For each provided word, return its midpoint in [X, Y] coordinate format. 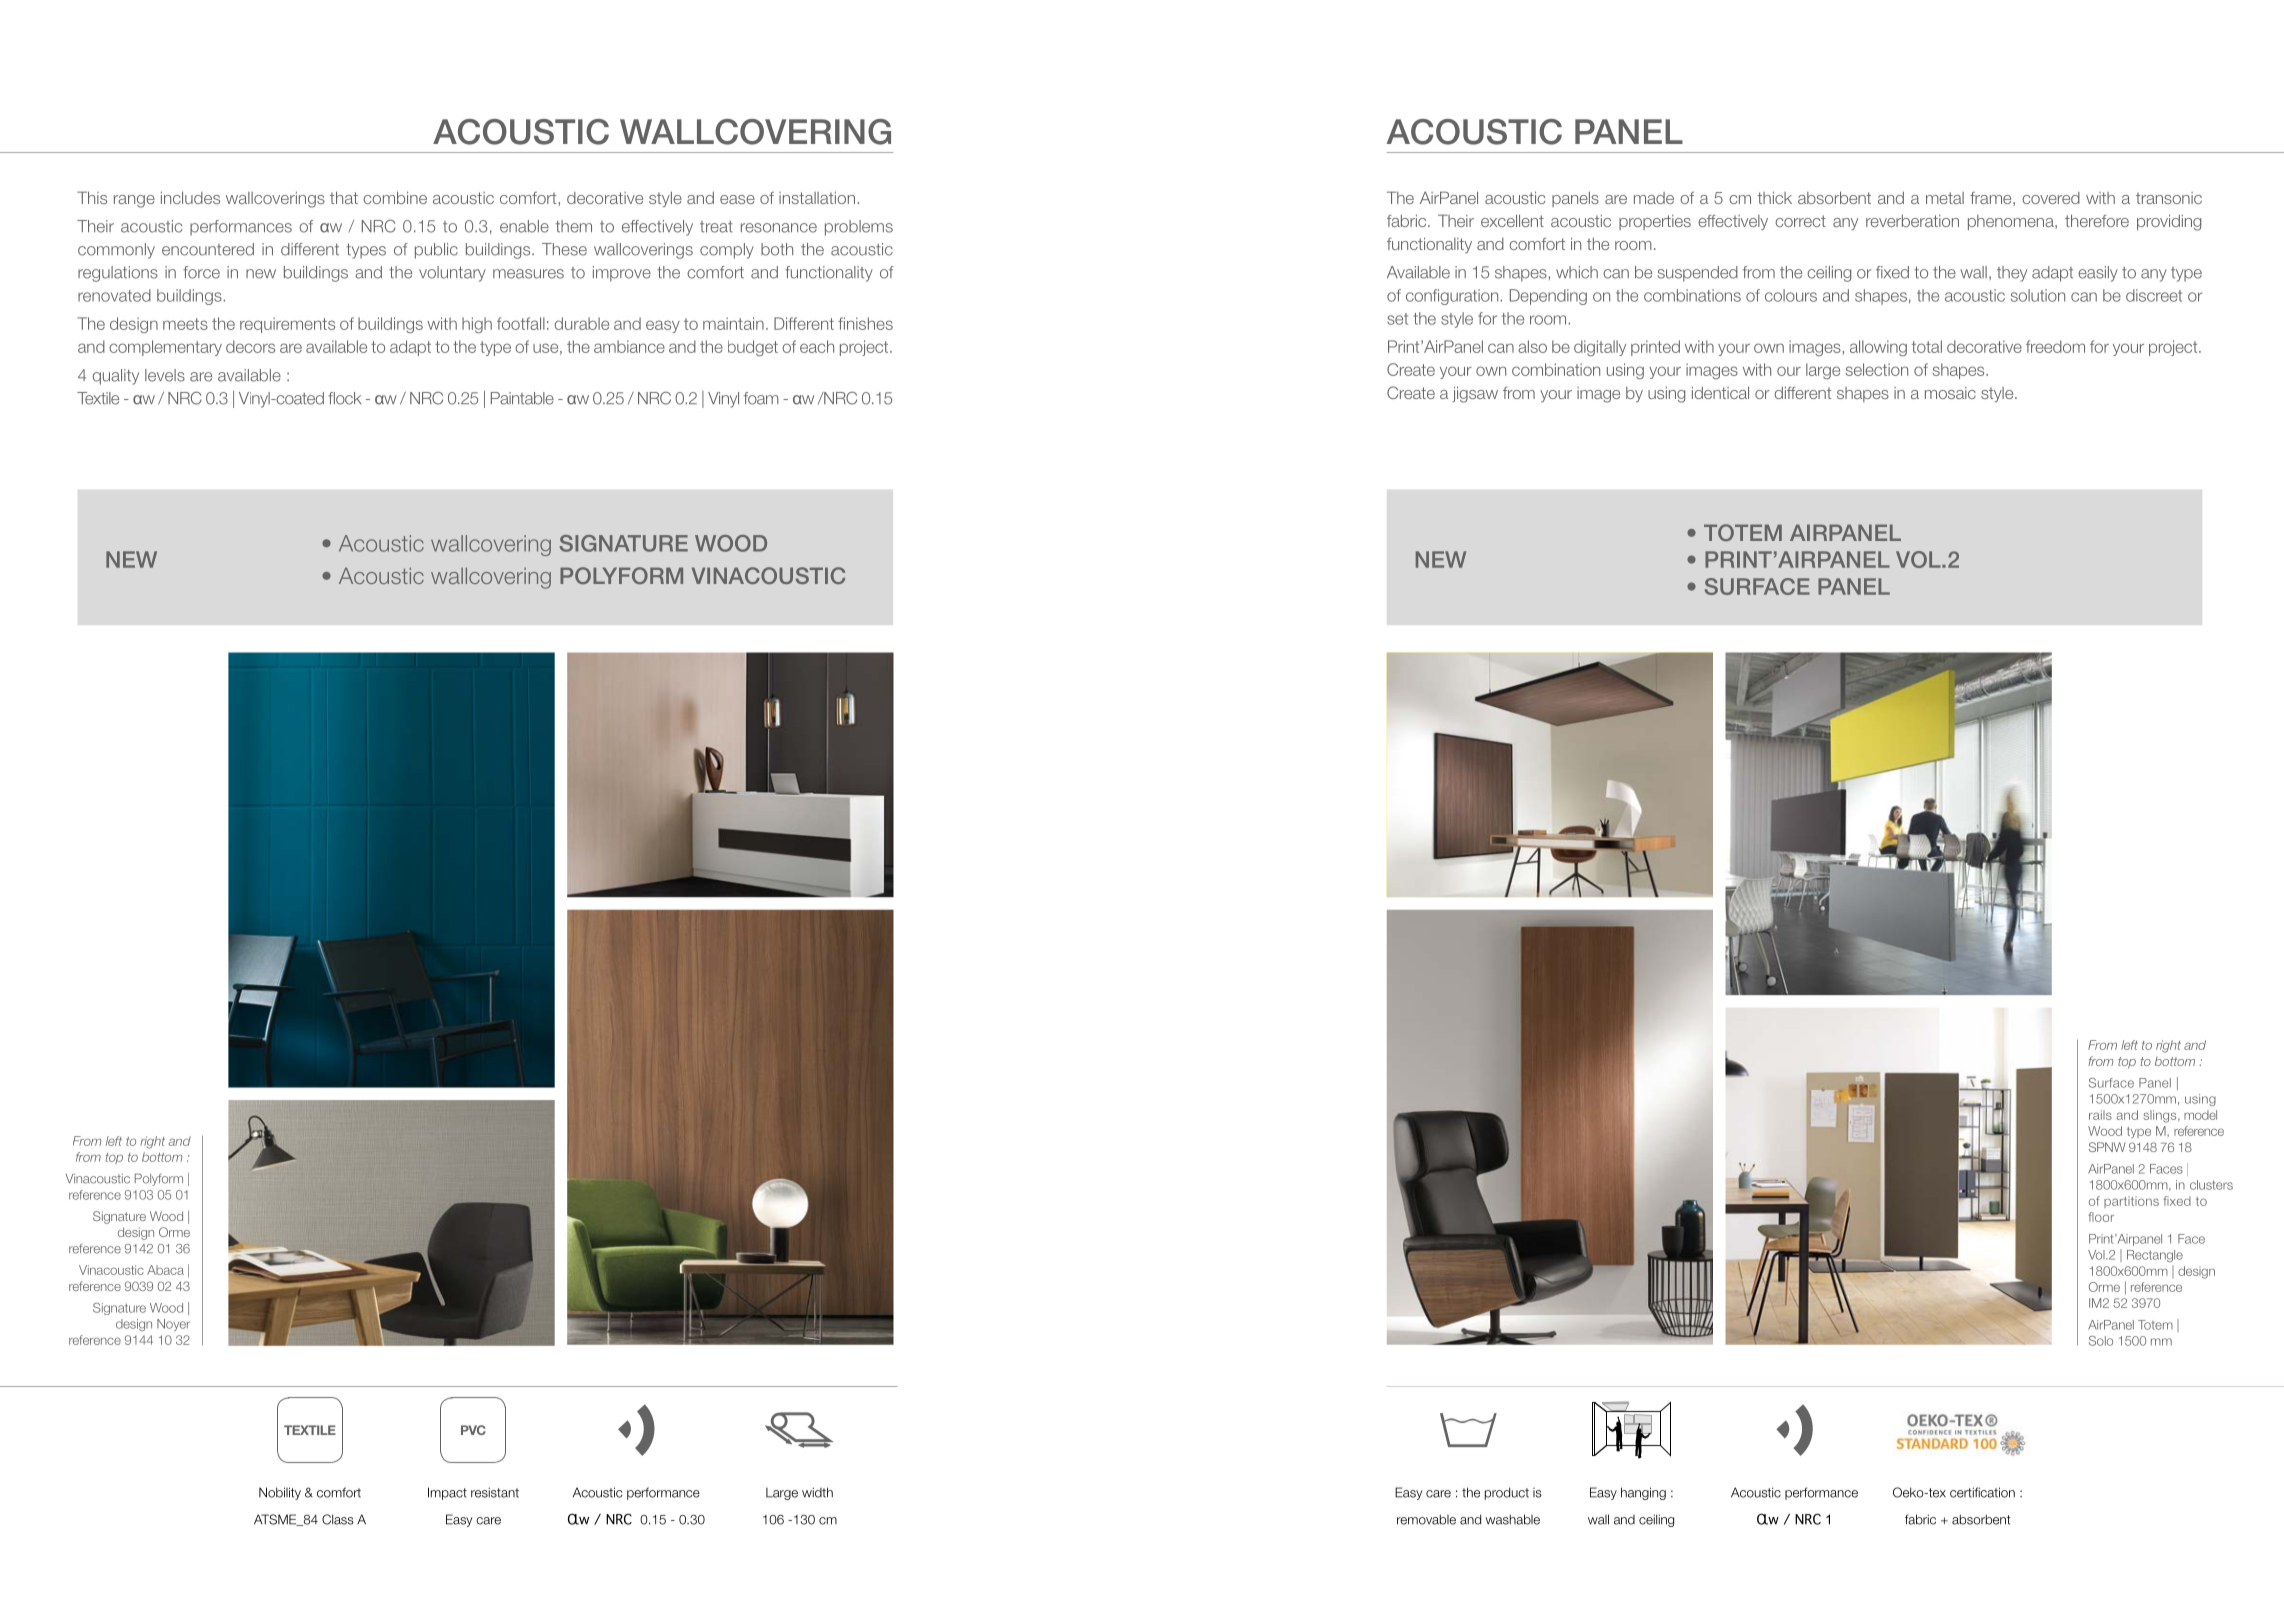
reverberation [1912, 221]
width [817, 1492]
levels [165, 375]
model [2200, 1115]
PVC [473, 1430]
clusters [2211, 1185]
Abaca [165, 1270]
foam [761, 398]
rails [2100, 1115]
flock [344, 398]
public [436, 251]
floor [2101, 1217]
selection [1877, 369]
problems [859, 228]
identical [1720, 392]
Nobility [280, 1493]
